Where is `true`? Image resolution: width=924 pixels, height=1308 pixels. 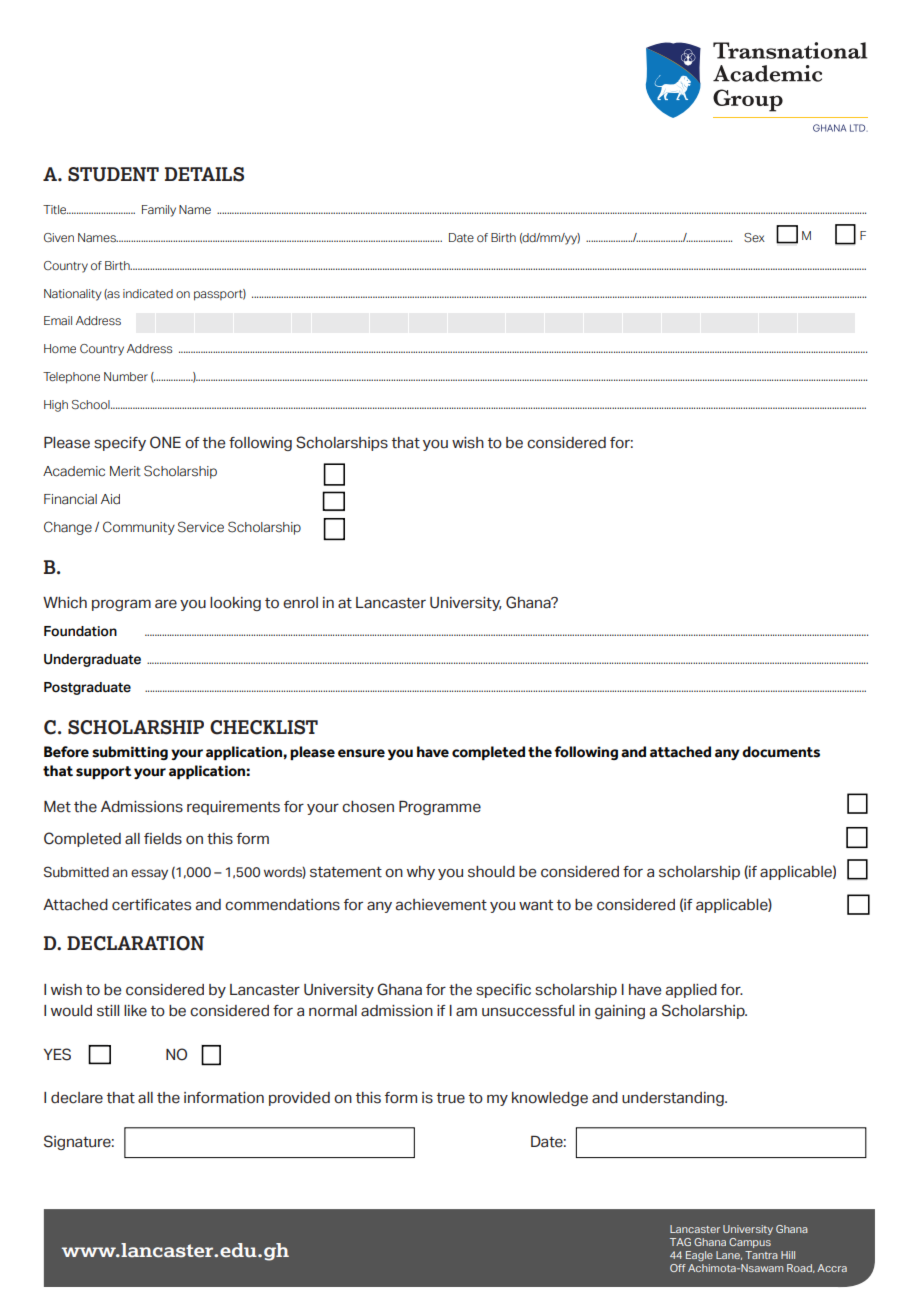
true is located at coordinates (451, 1098).
